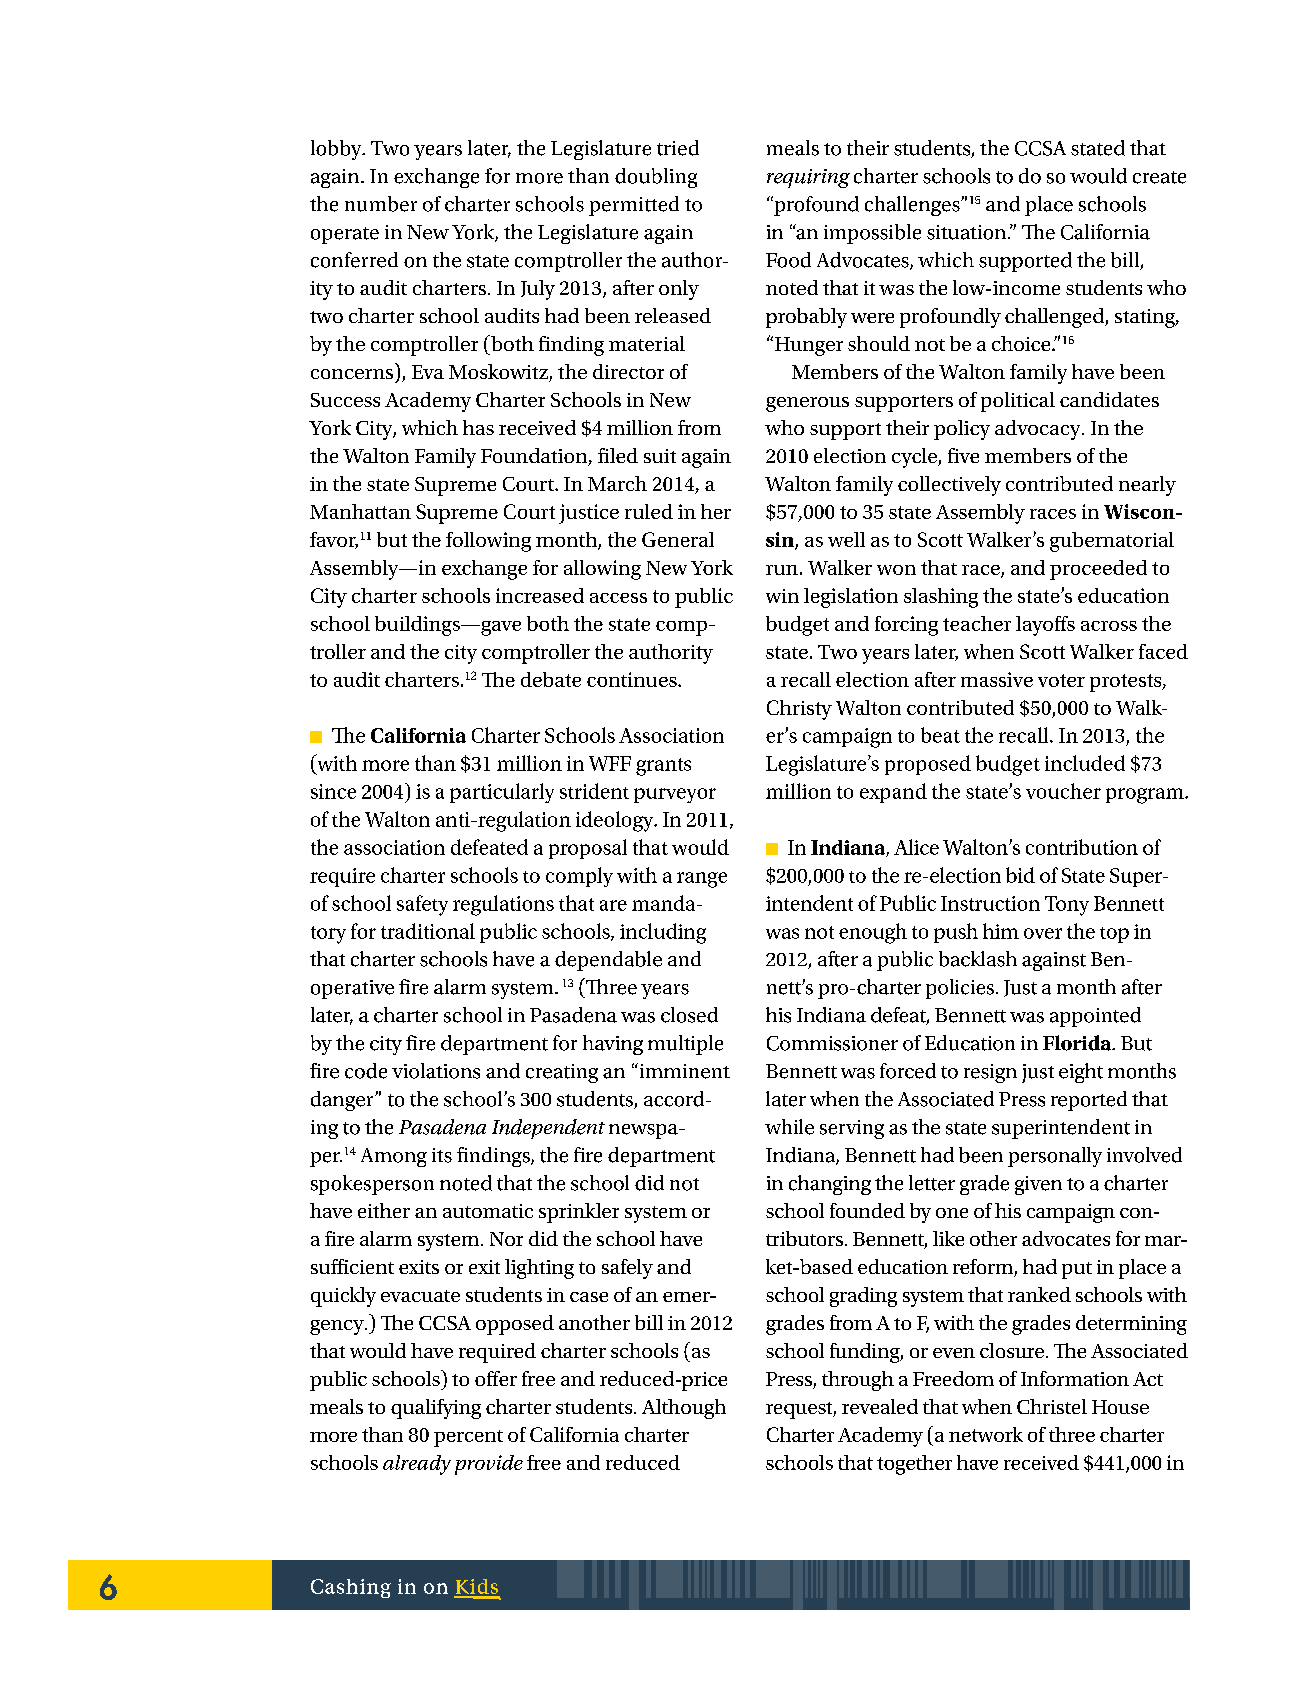 The image size is (1316, 1704). What do you see at coordinates (684, 1409) in the screenshot?
I see `Although` at bounding box center [684, 1409].
